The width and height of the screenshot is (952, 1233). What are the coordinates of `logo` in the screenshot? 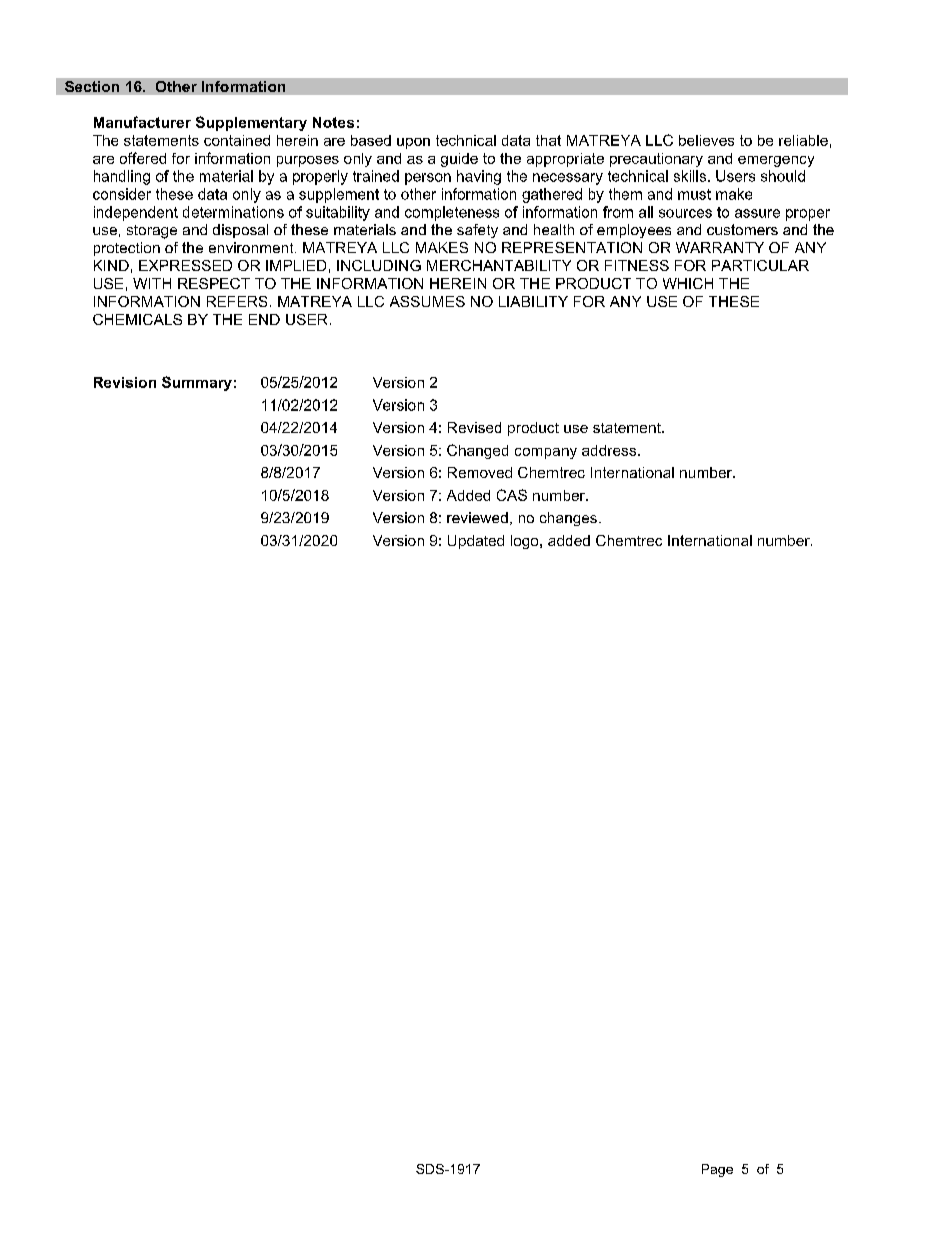 It's located at (526, 542).
